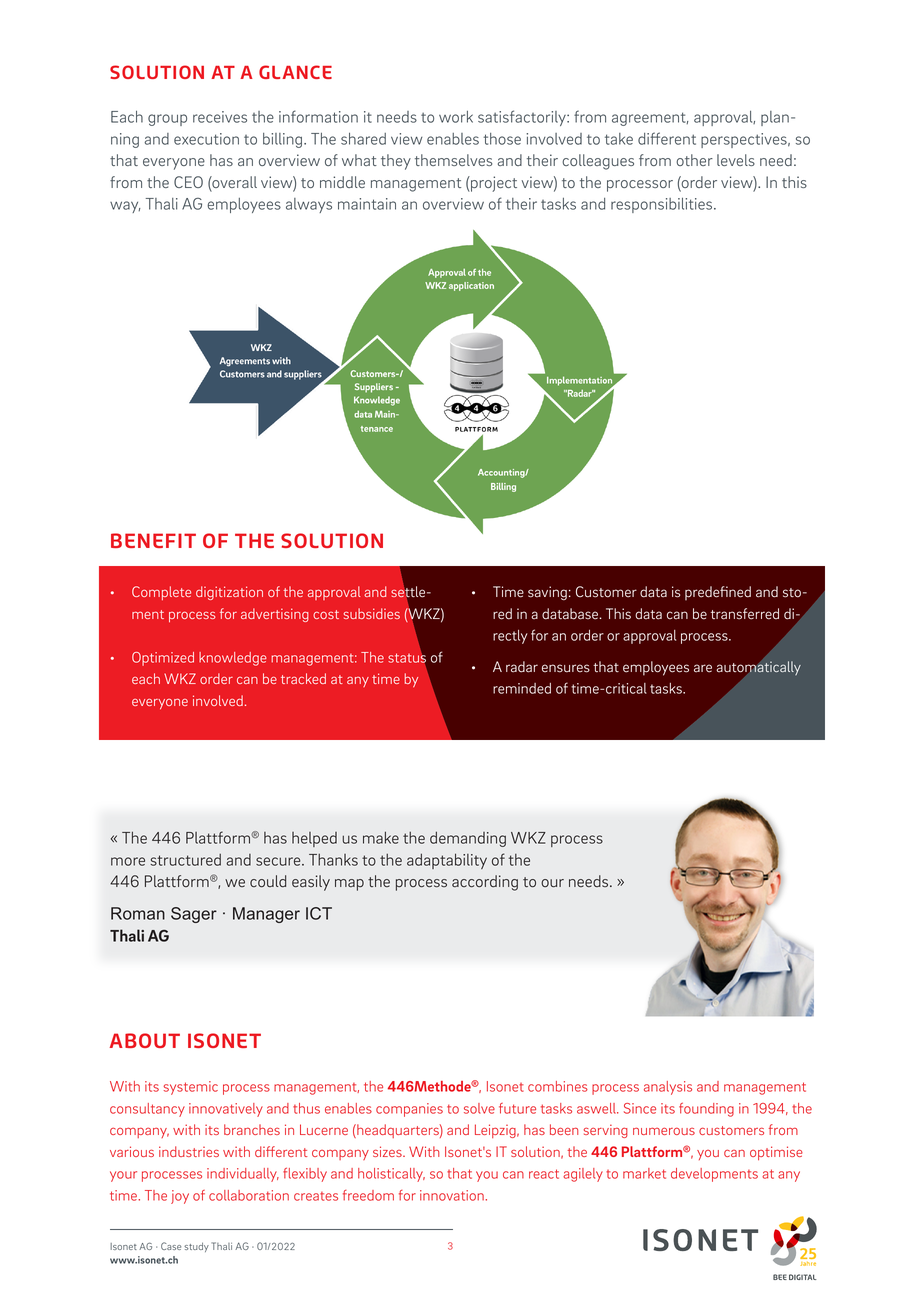  I want to click on receives, so click(220, 117).
